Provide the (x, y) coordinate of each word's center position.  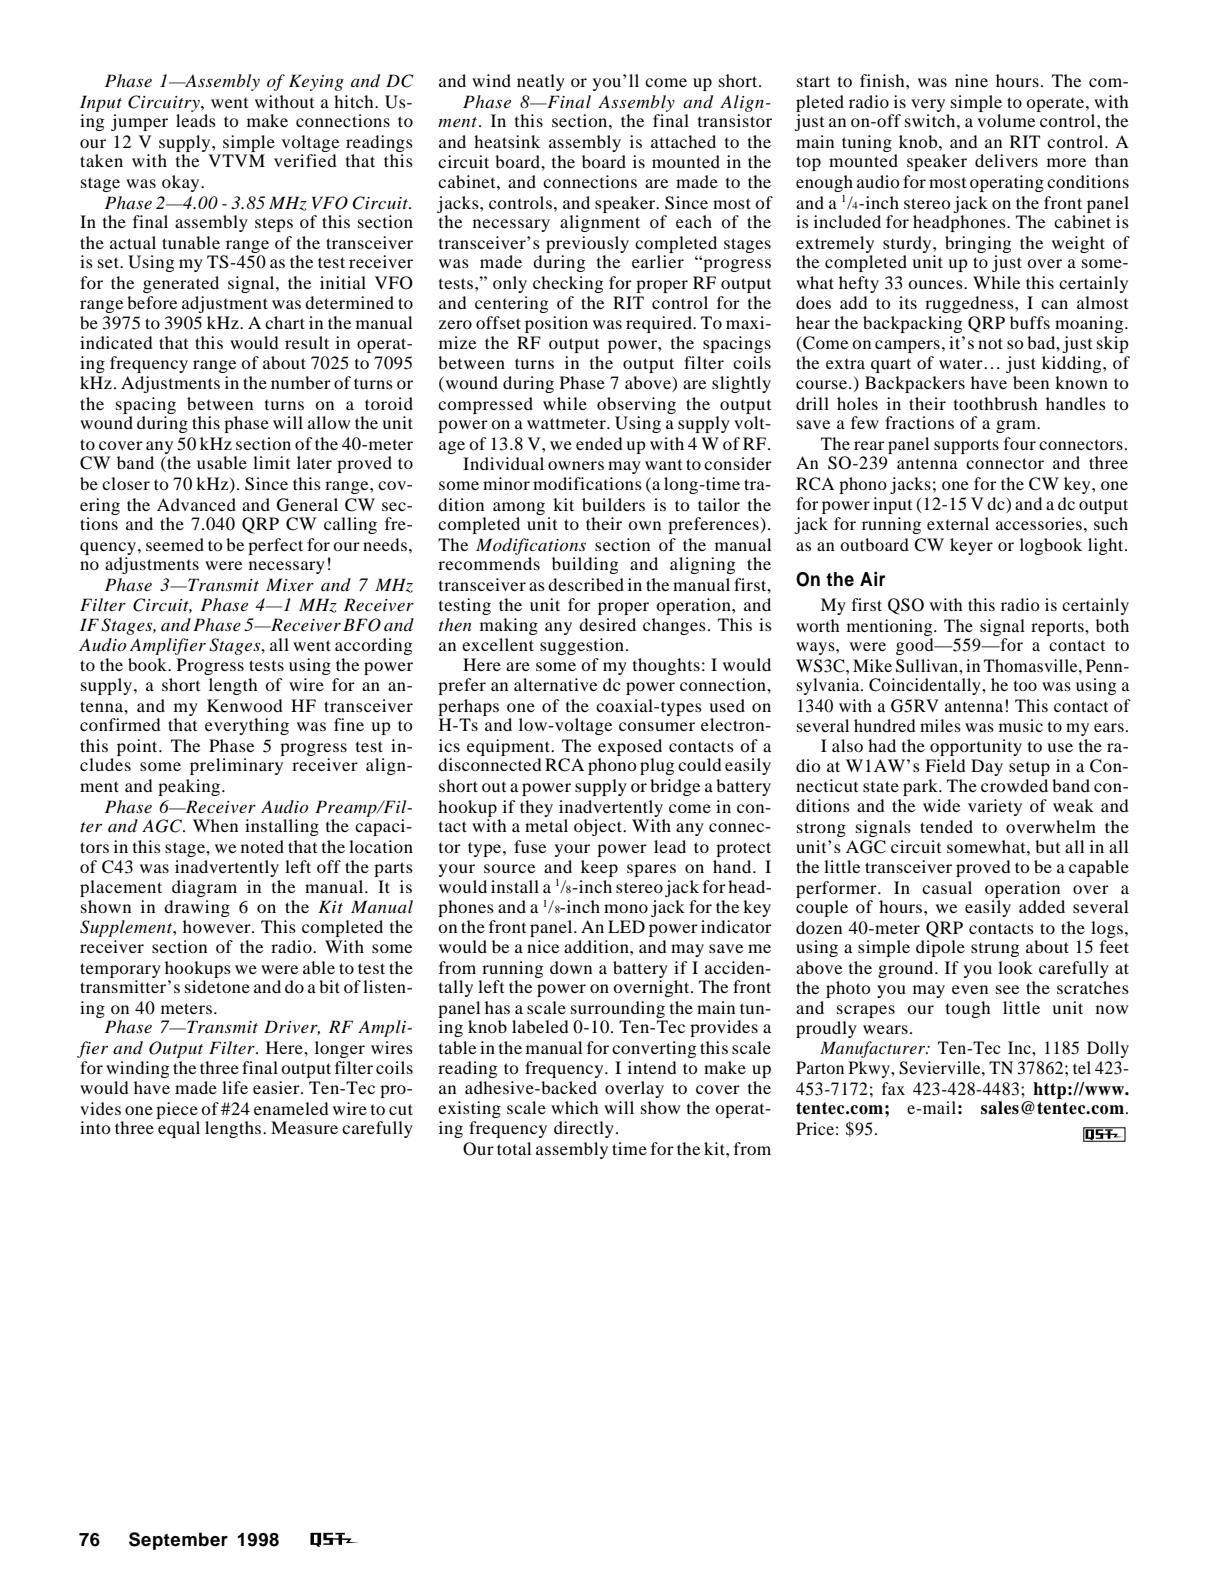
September (178, 1541)
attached (683, 141)
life (235, 1087)
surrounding (618, 1009)
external (958, 523)
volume (1006, 120)
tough (968, 1009)
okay (182, 183)
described (586, 584)
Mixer (290, 584)
